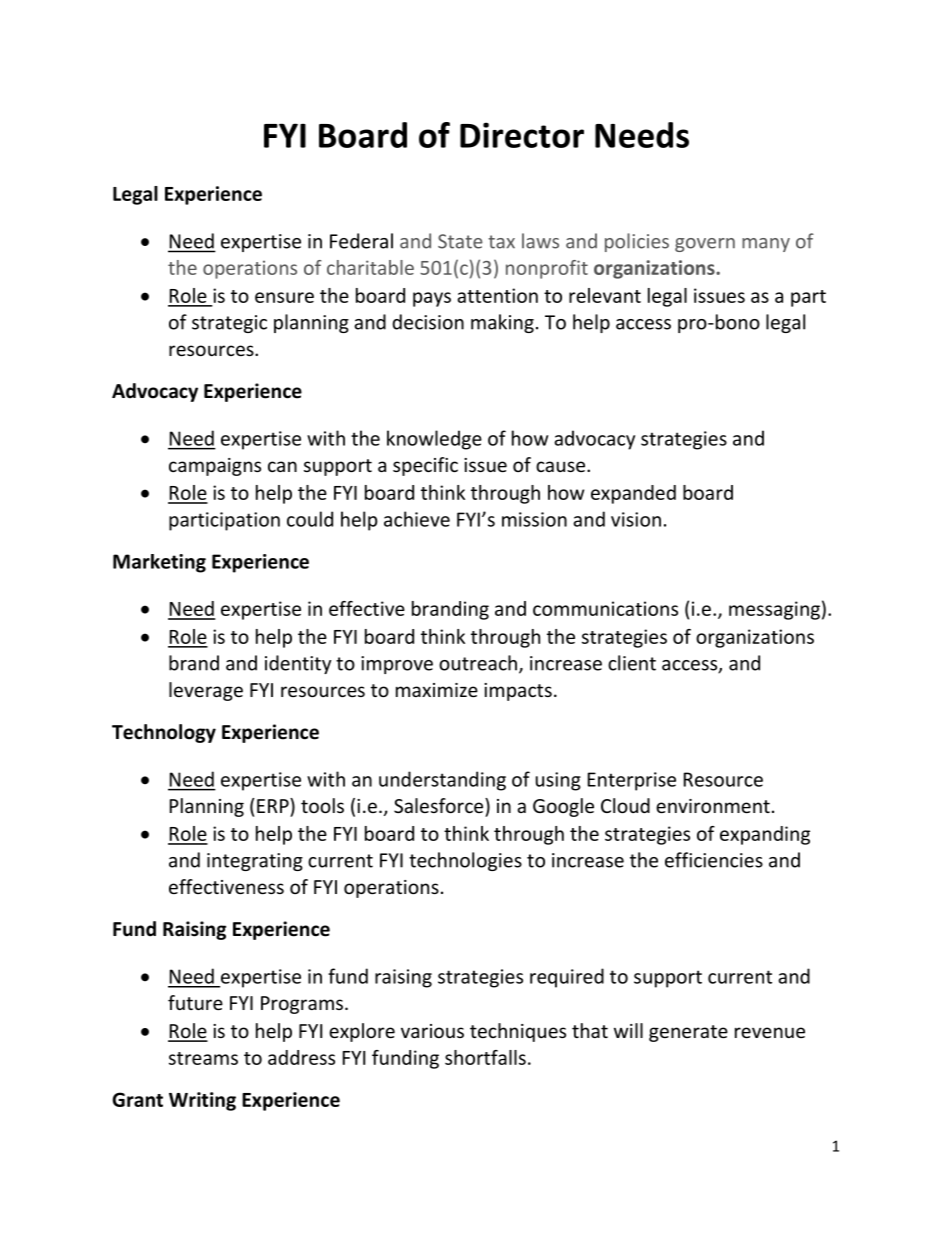 The height and width of the screenshot is (1233, 952). What do you see at coordinates (203, 1058) in the screenshot?
I see `streams` at bounding box center [203, 1058].
